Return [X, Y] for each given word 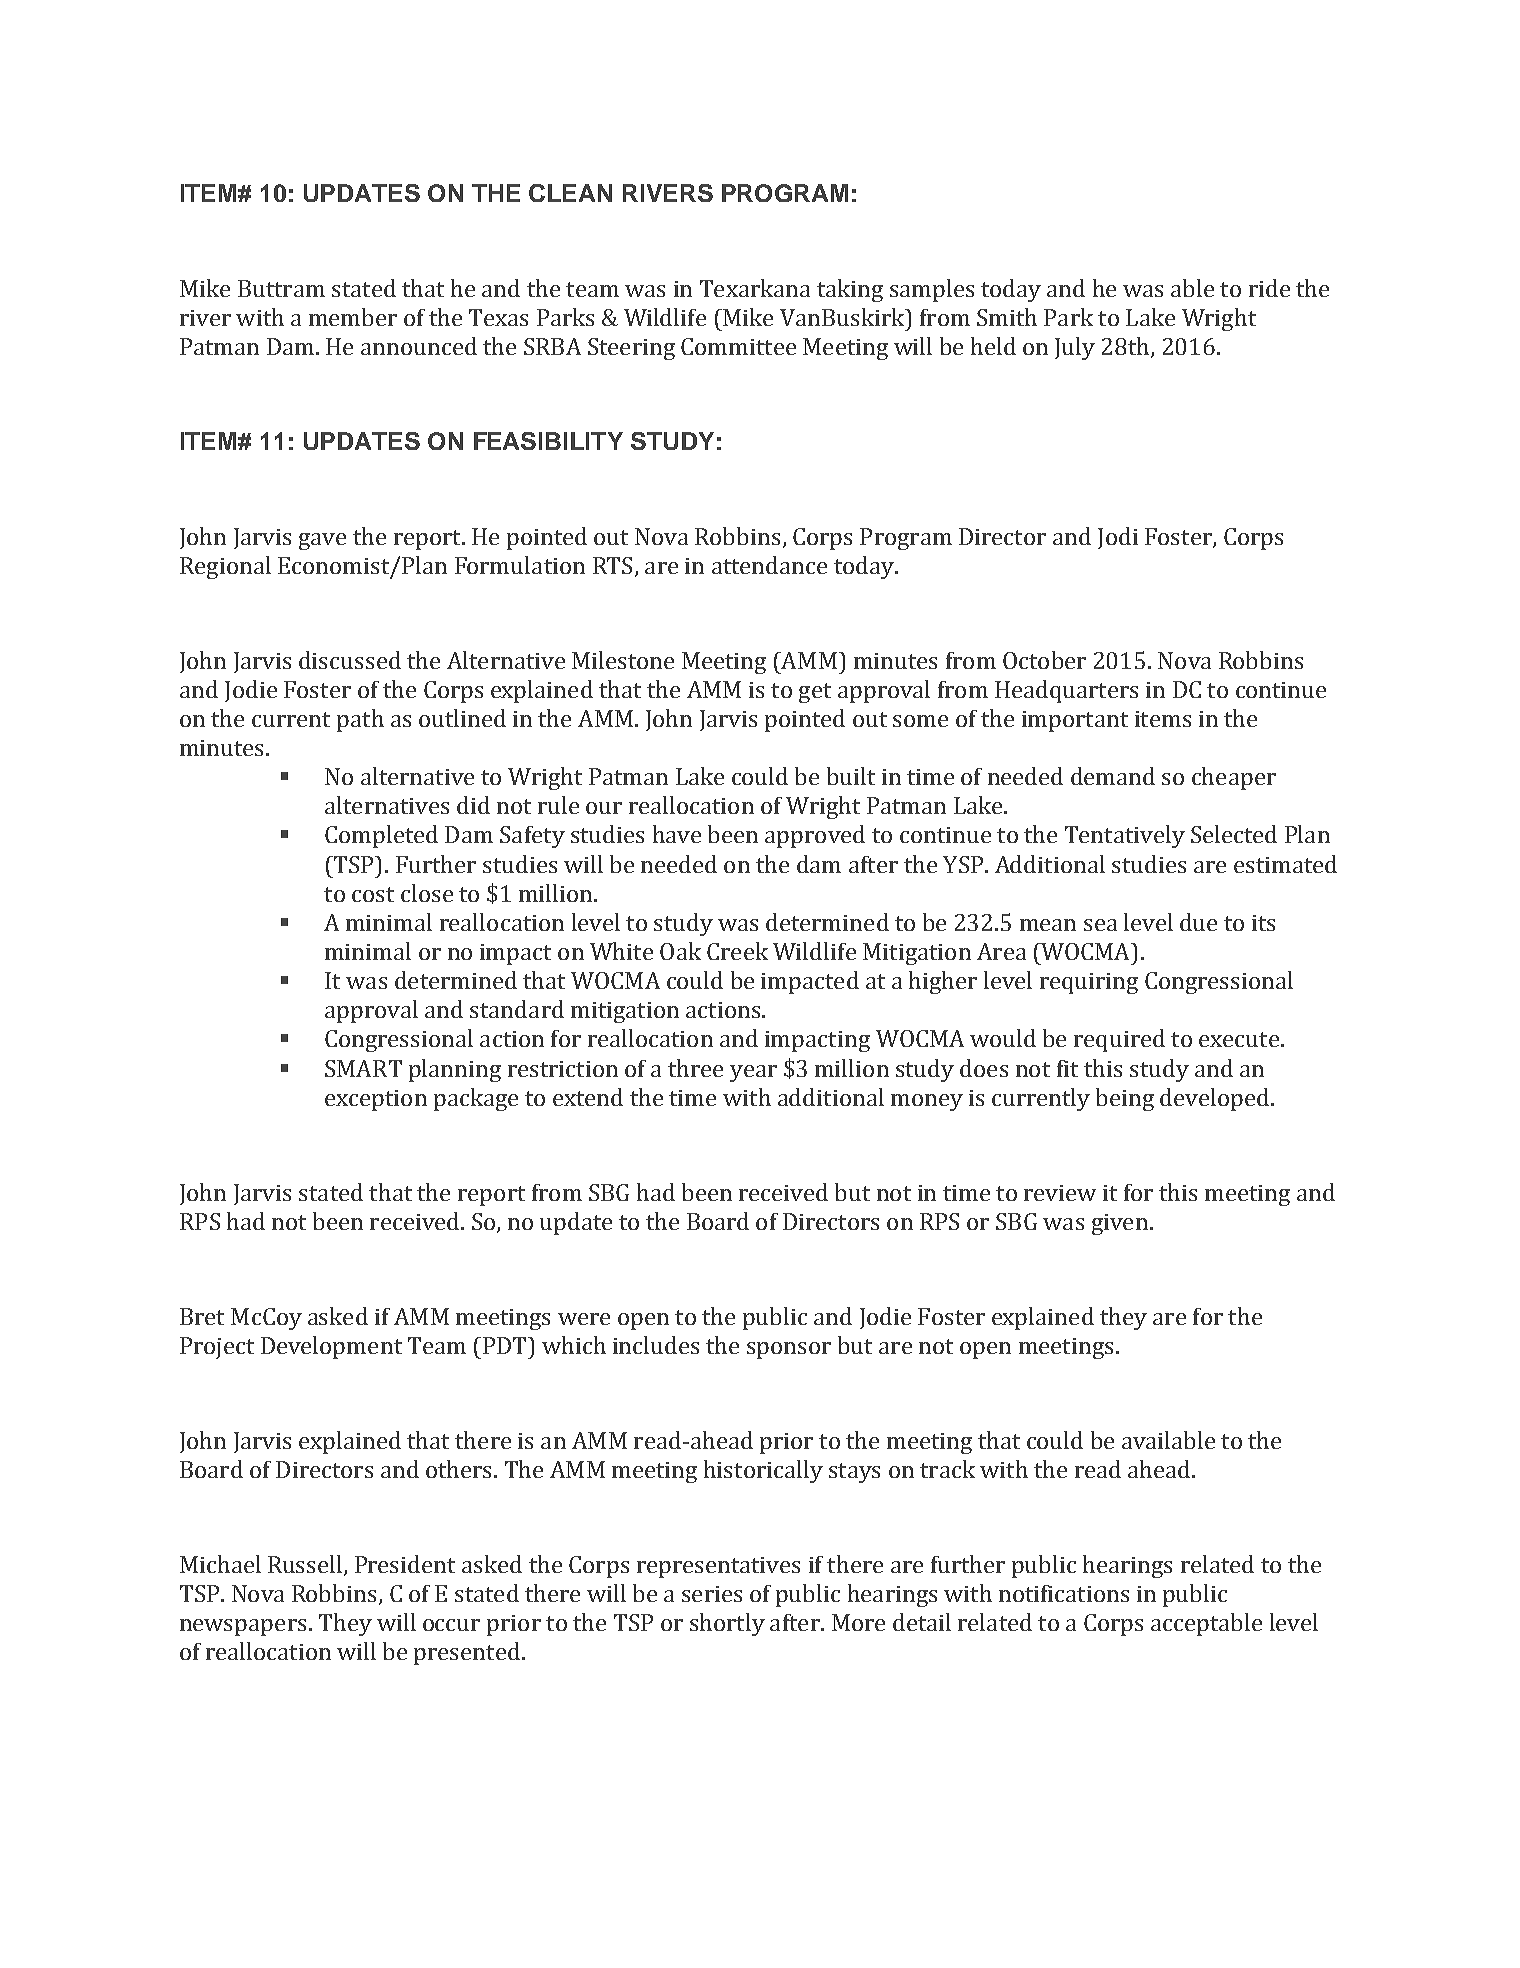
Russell [306, 1565]
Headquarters [1066, 691]
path [360, 720]
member [353, 317]
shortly [727, 1624]
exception [376, 1100]
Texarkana [755, 288]
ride [1269, 288]
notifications [1064, 1593]
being [1125, 1099]
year [753, 1073]
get [815, 693]
